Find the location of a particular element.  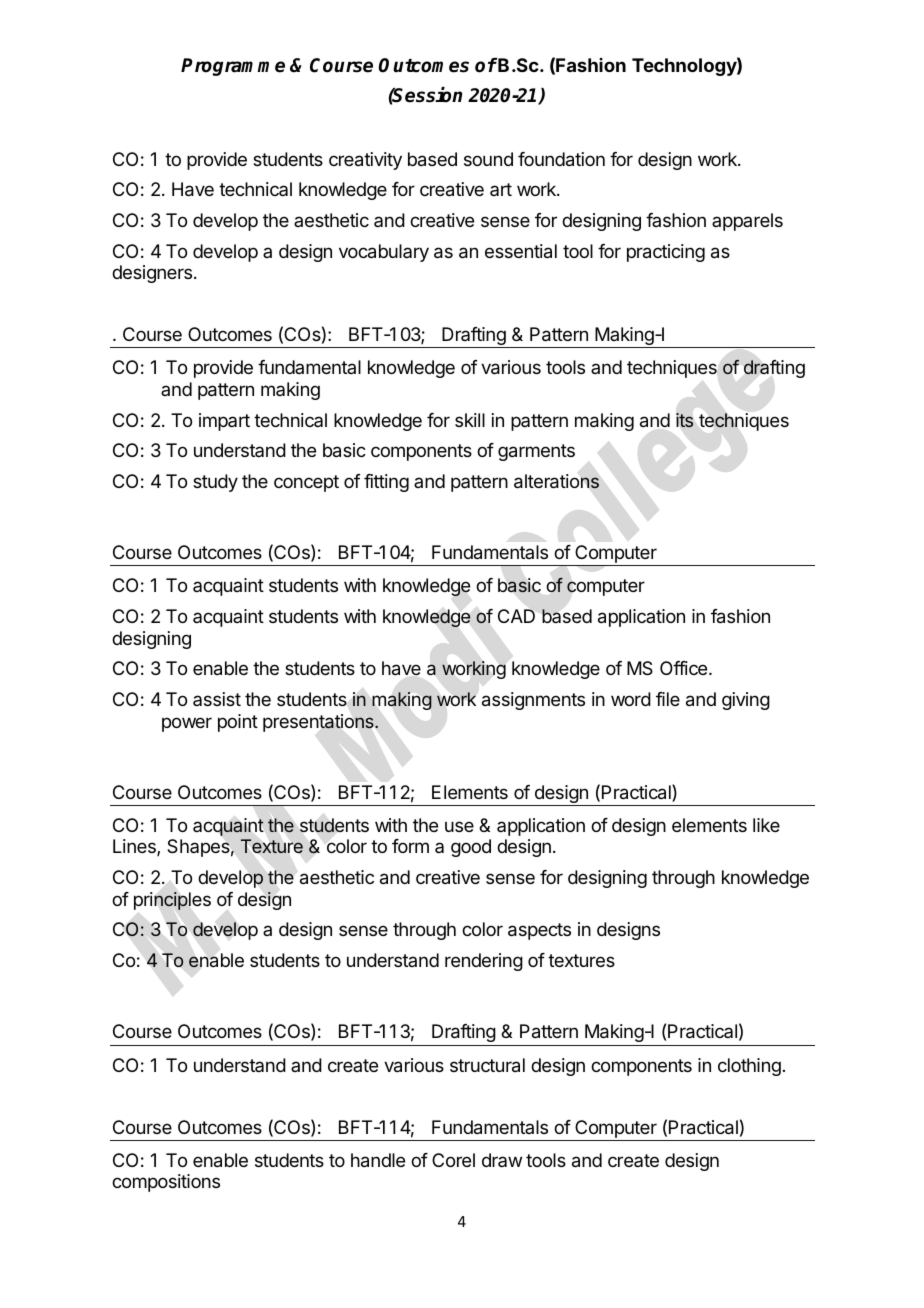

foundation is located at coordinates (561, 159).
